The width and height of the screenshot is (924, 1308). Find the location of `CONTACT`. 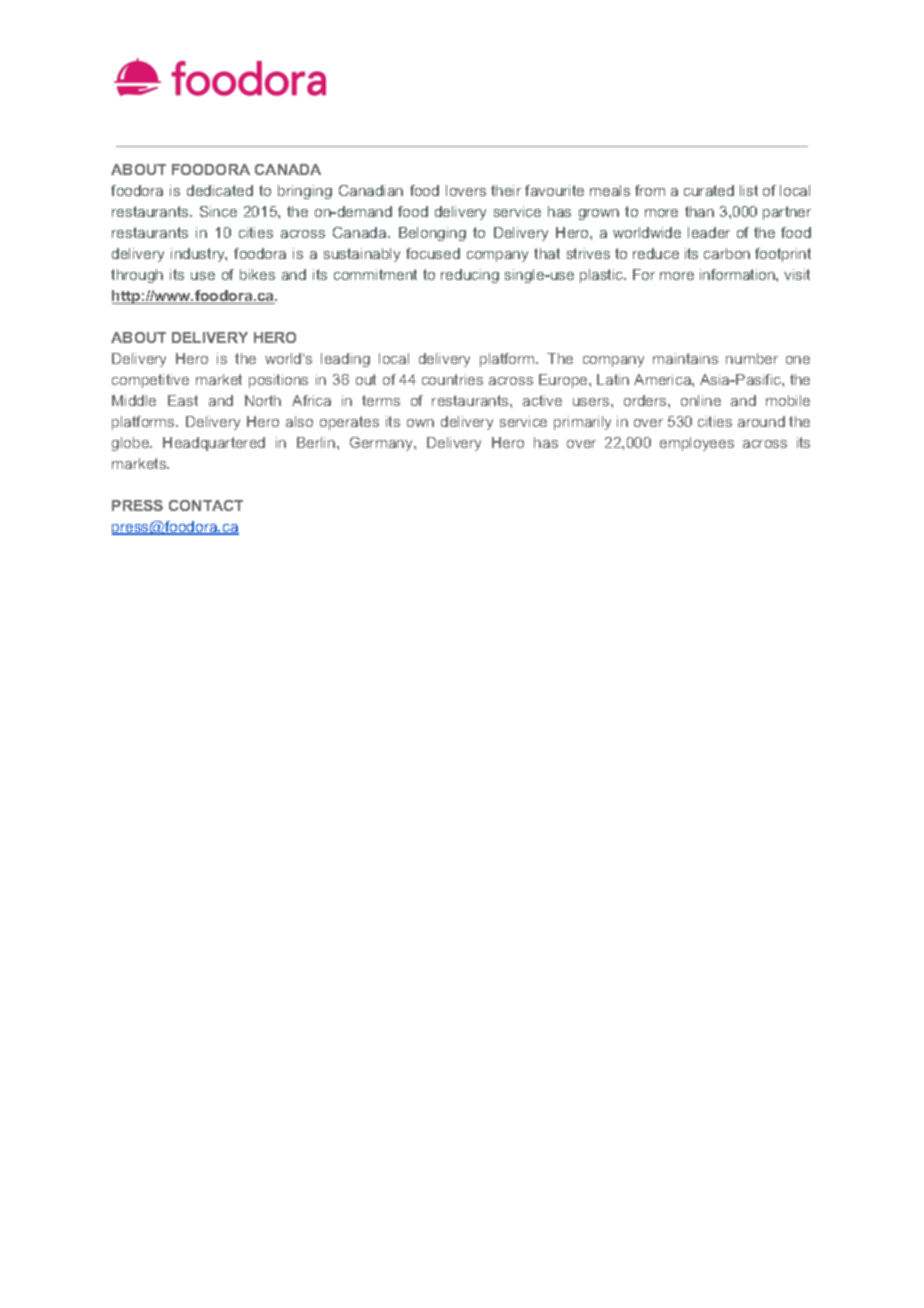

CONTACT is located at coordinates (206, 505).
